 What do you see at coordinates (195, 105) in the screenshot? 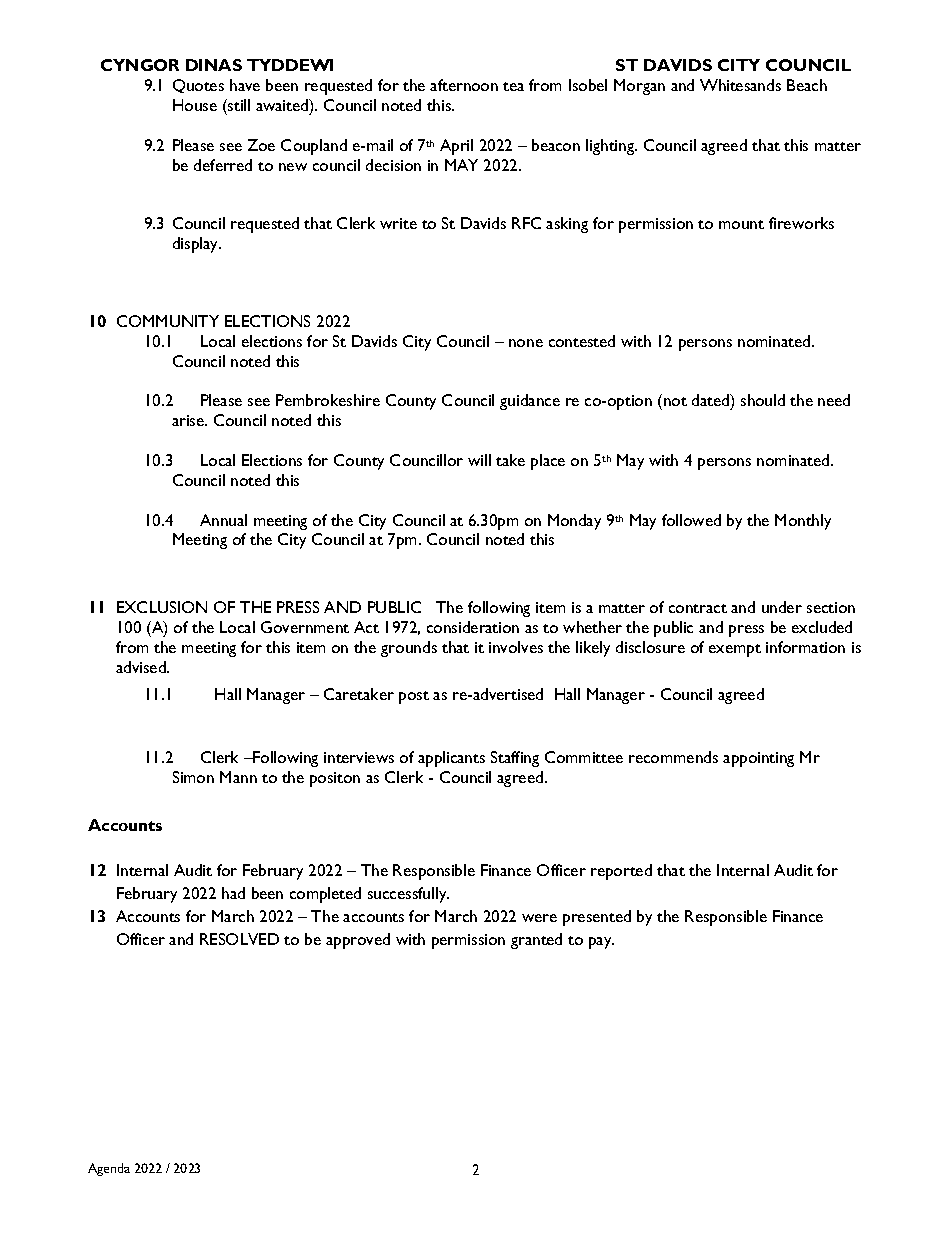
I see `House` at bounding box center [195, 105].
